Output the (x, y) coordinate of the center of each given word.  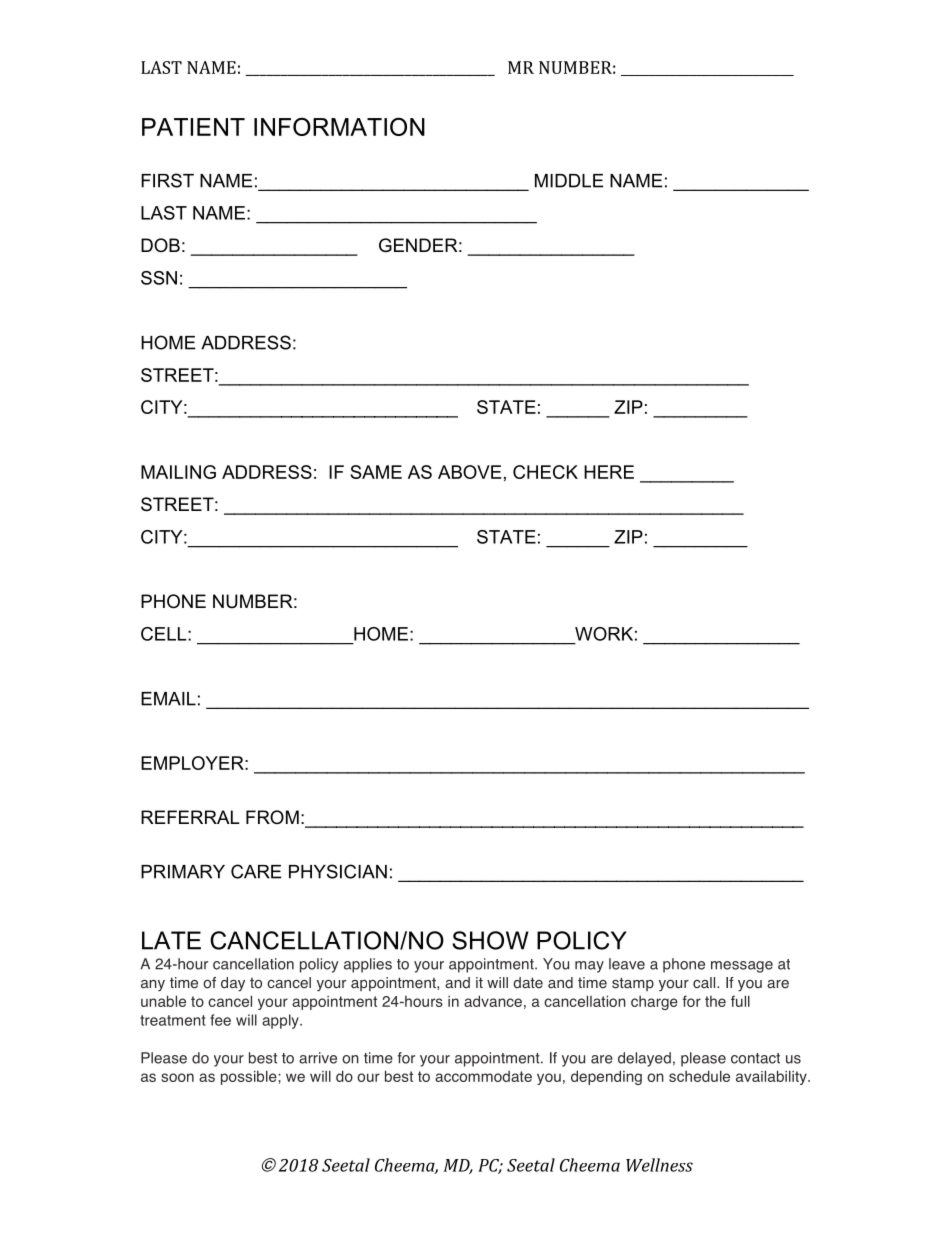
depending (606, 1077)
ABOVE (469, 472)
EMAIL (168, 699)
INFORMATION (339, 126)
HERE (609, 472)
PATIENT (193, 127)
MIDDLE (569, 181)
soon (177, 1077)
